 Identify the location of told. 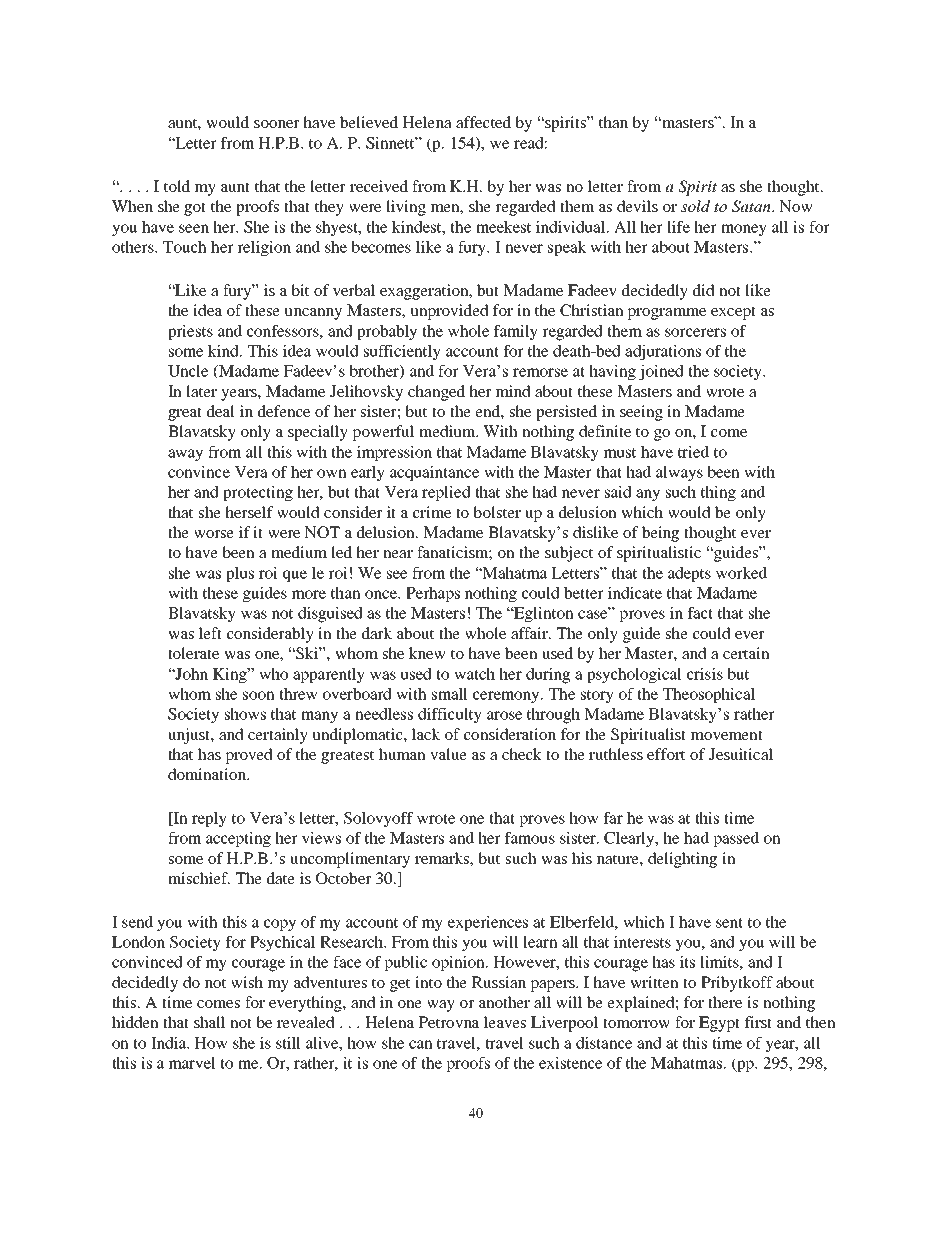
(177, 186).
